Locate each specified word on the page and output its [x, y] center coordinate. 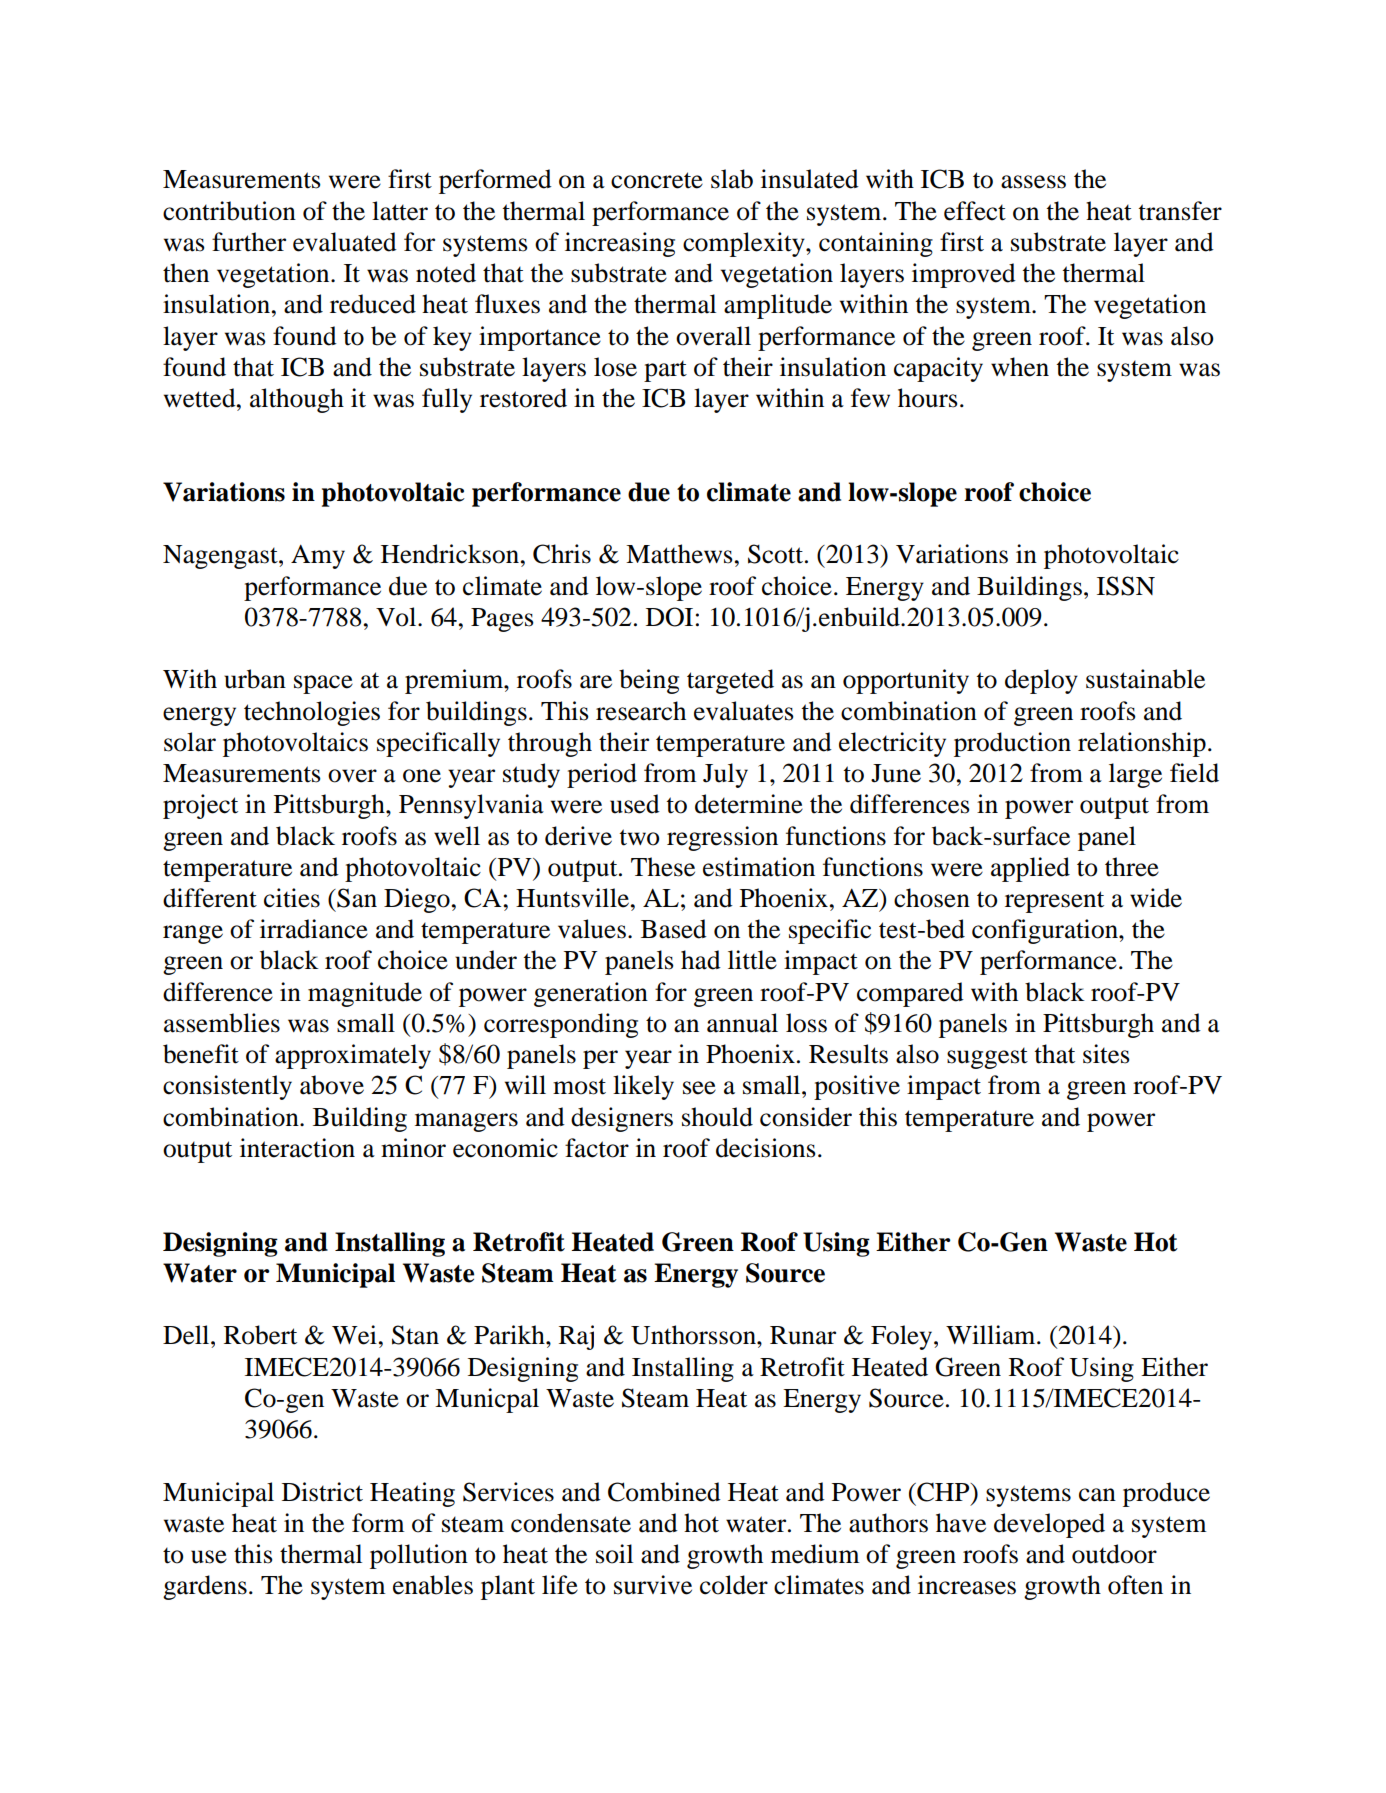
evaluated [345, 242]
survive [653, 1585]
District [322, 1492]
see [699, 1088]
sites [1106, 1054]
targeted [730, 681]
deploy [1041, 681]
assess [1033, 182]
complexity [745, 244]
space [323, 684]
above [332, 1085]
